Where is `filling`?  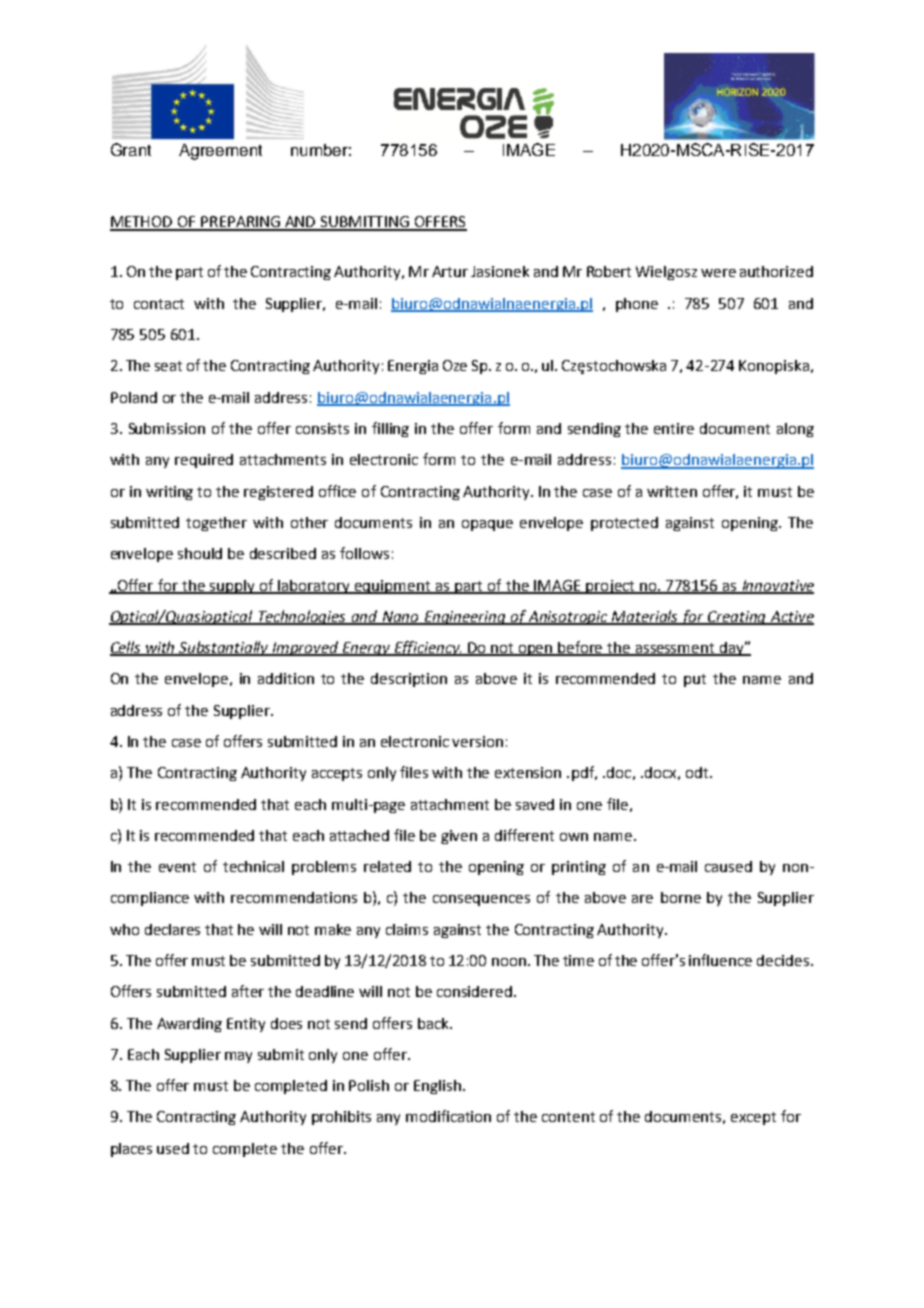
filling is located at coordinates (390, 429).
